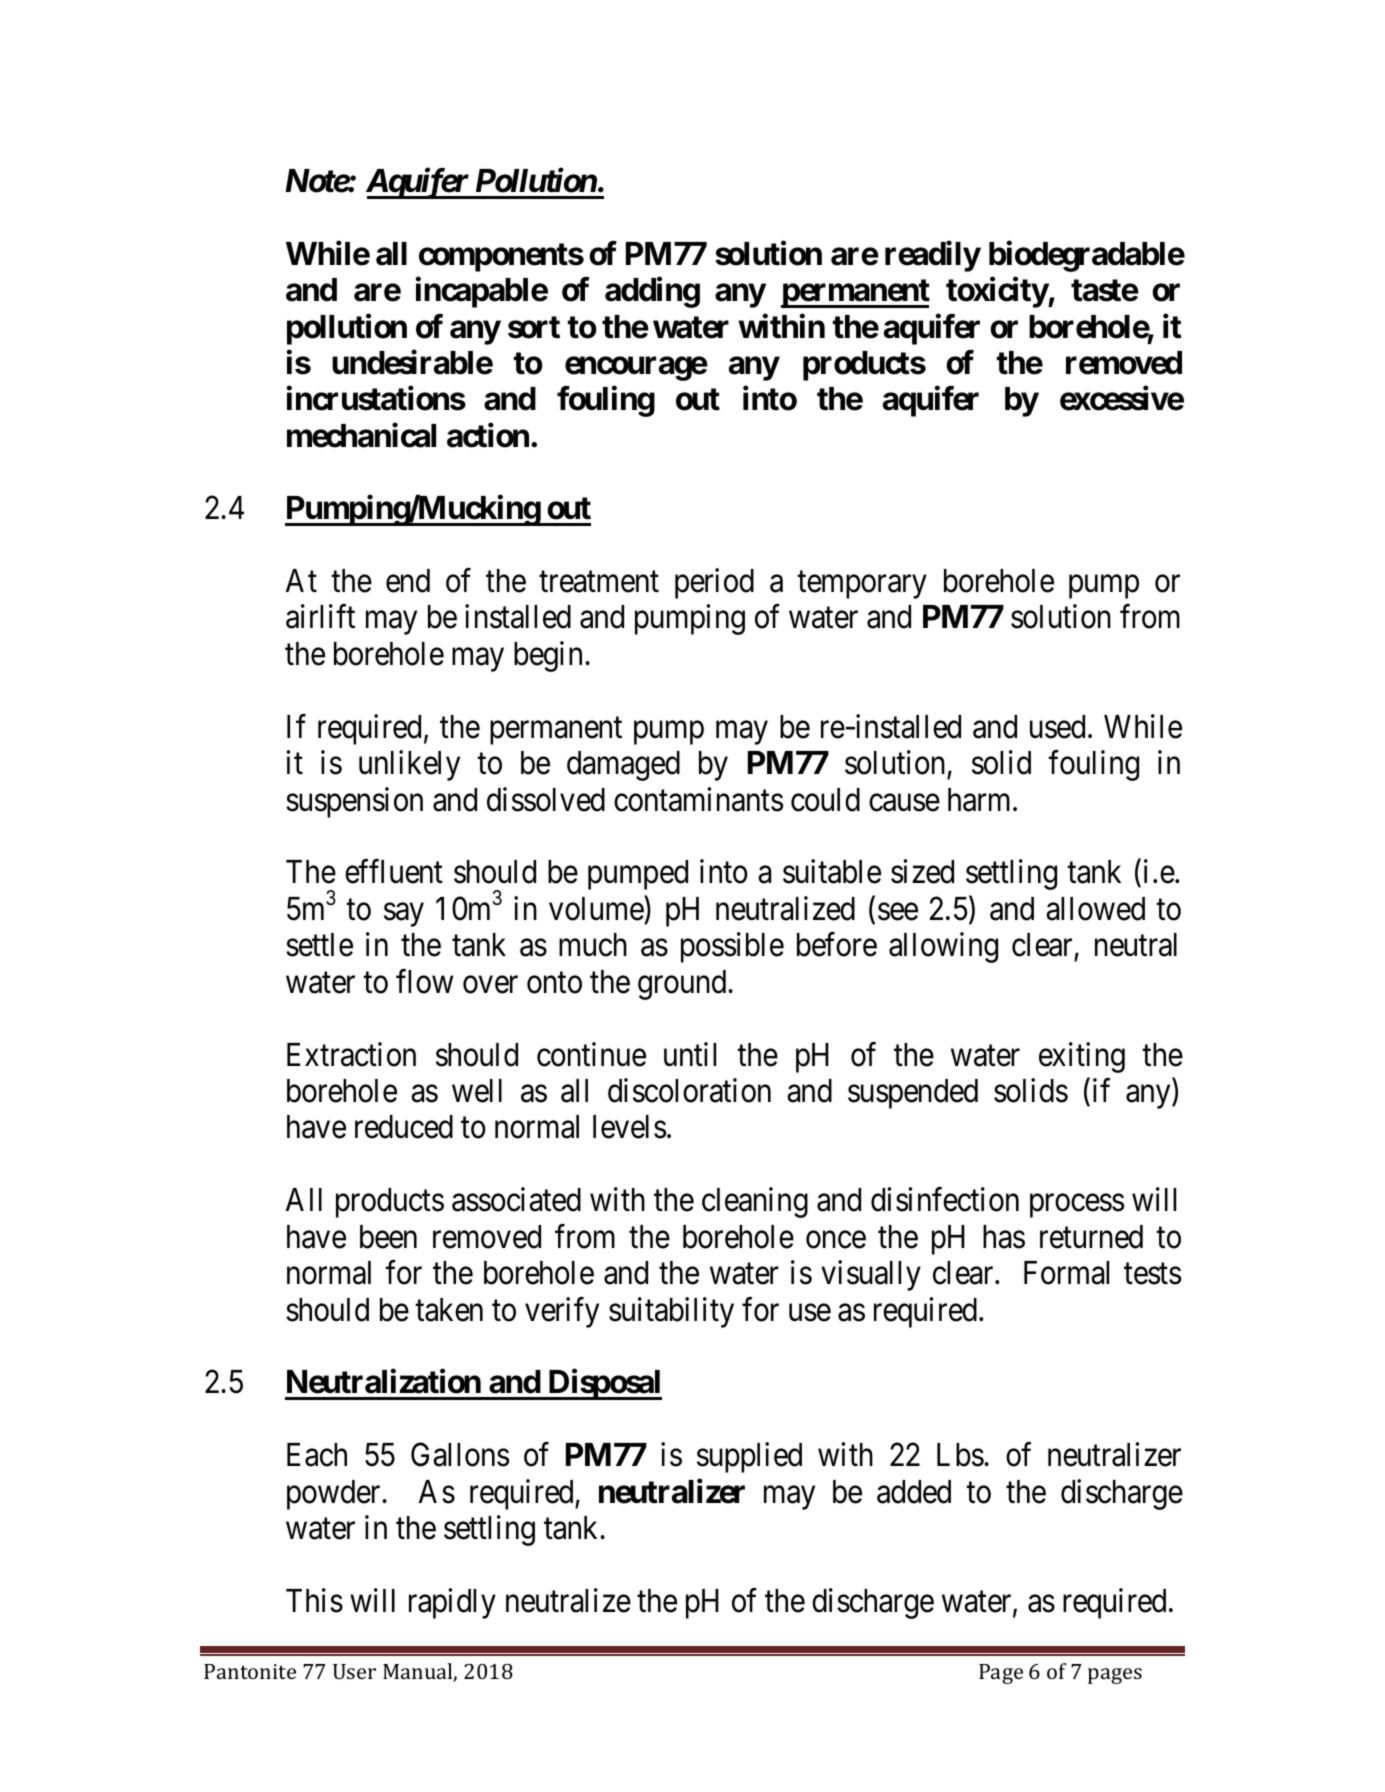 This screenshot has height=1792, width=1385. Describe the element at coordinates (683, 985) in the screenshot. I see `ground` at that location.
